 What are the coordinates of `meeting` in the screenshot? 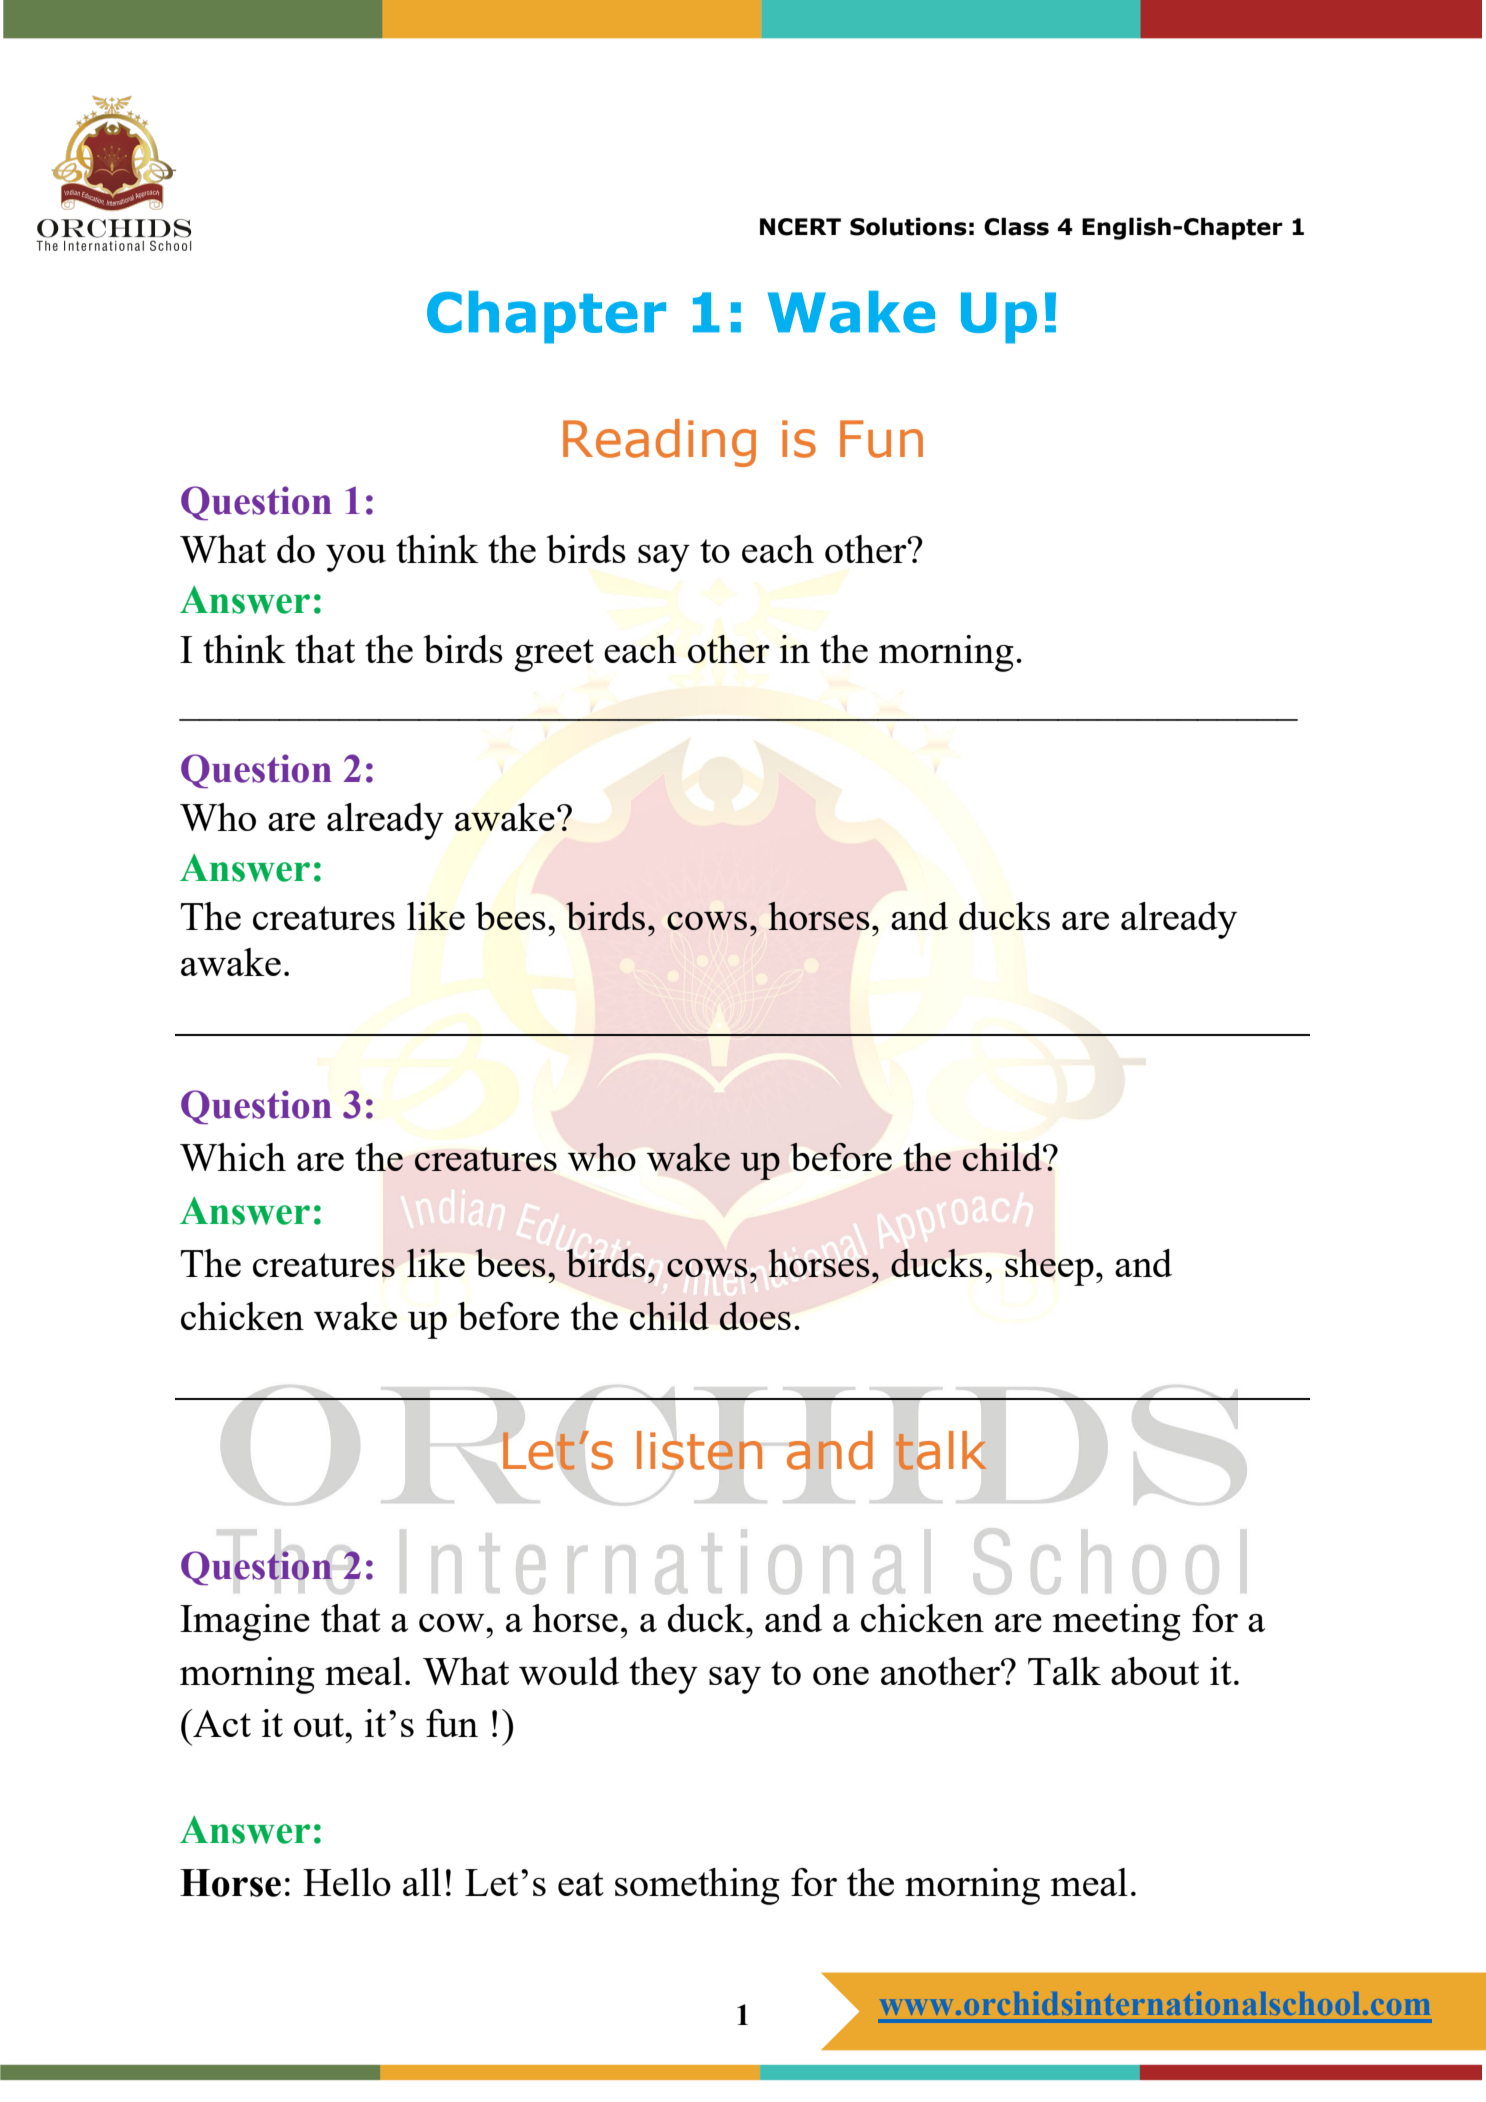 It's located at (1116, 1622).
